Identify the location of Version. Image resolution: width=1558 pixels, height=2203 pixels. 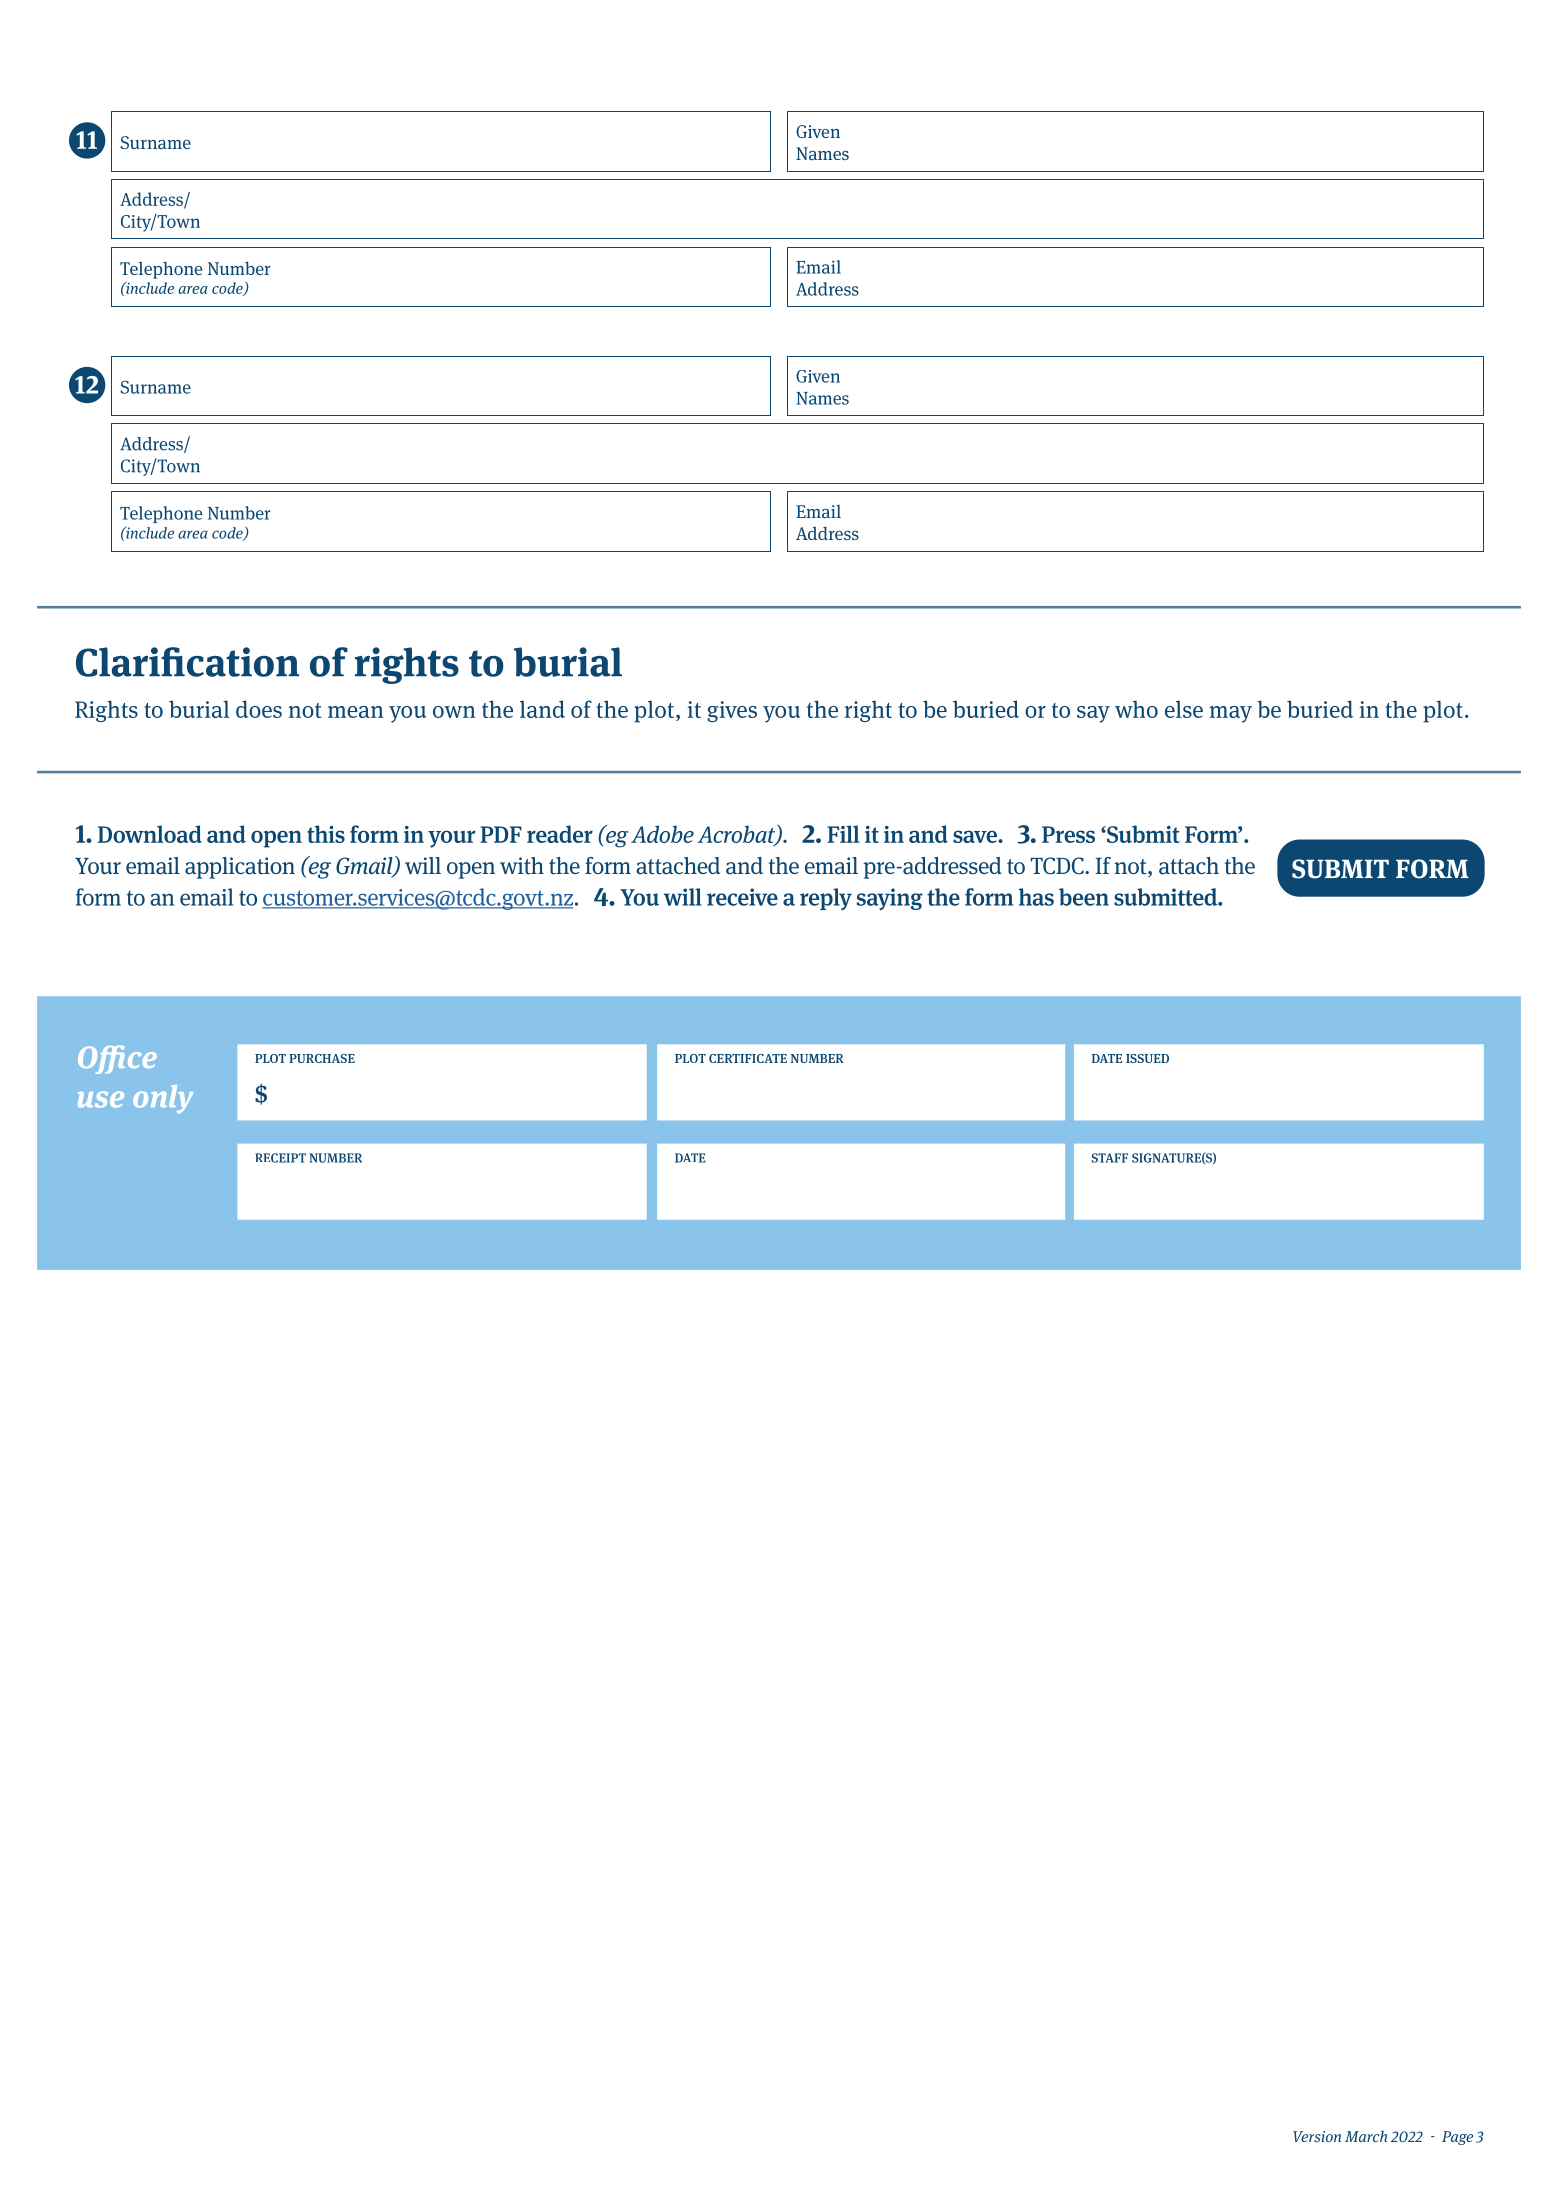
(1317, 2136).
